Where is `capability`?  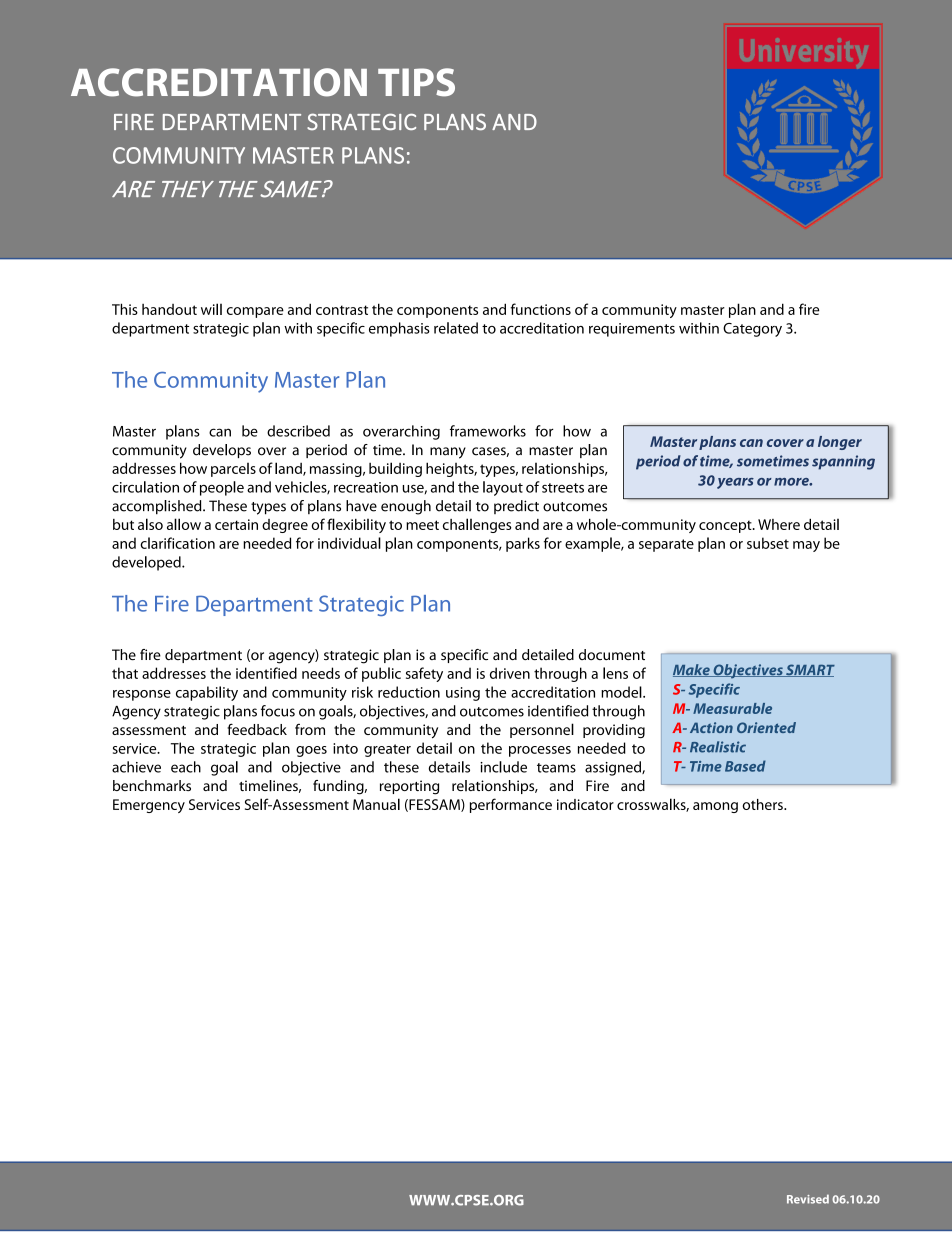
capability is located at coordinates (207, 693).
